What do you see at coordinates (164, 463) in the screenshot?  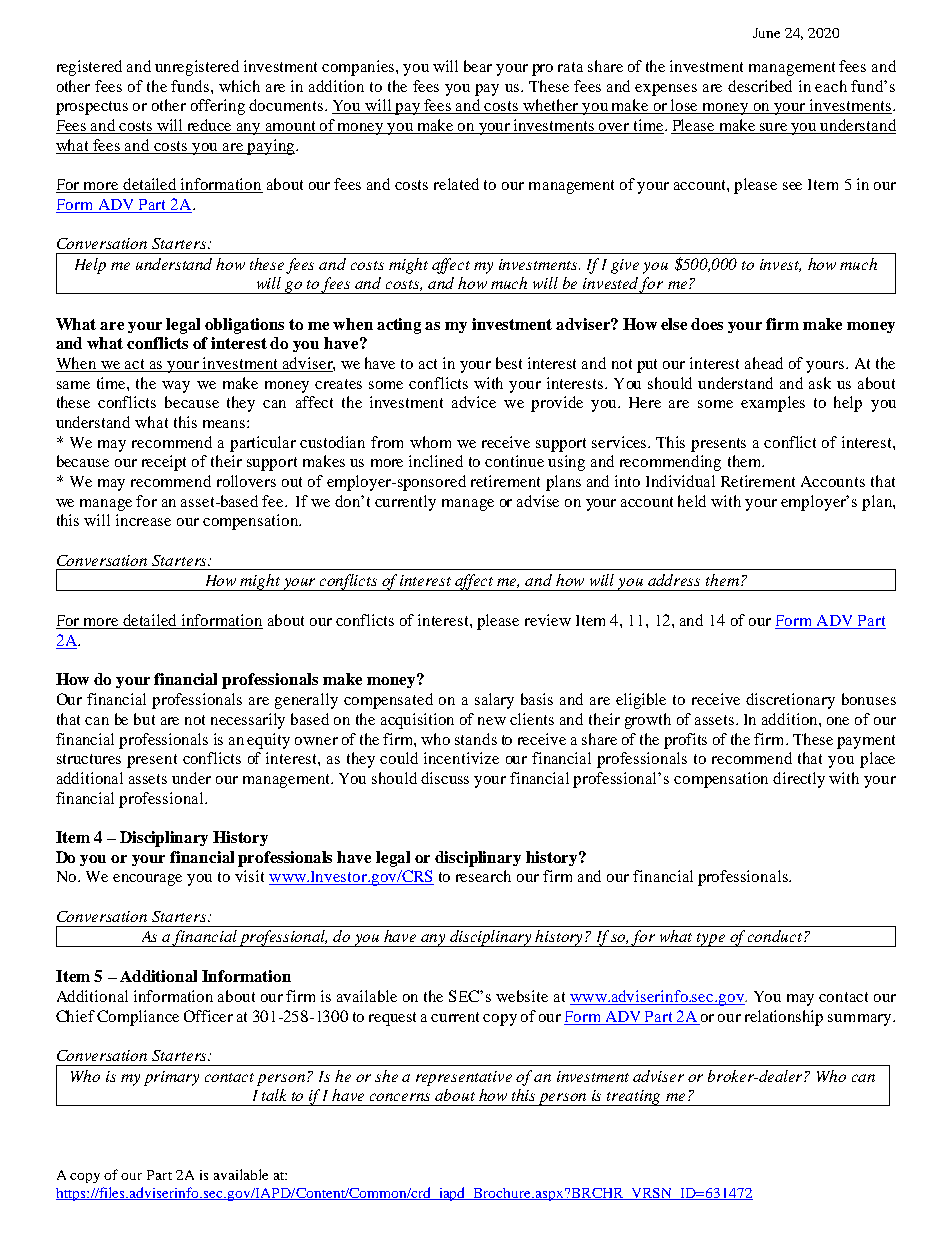 I see `receipt` at bounding box center [164, 463].
